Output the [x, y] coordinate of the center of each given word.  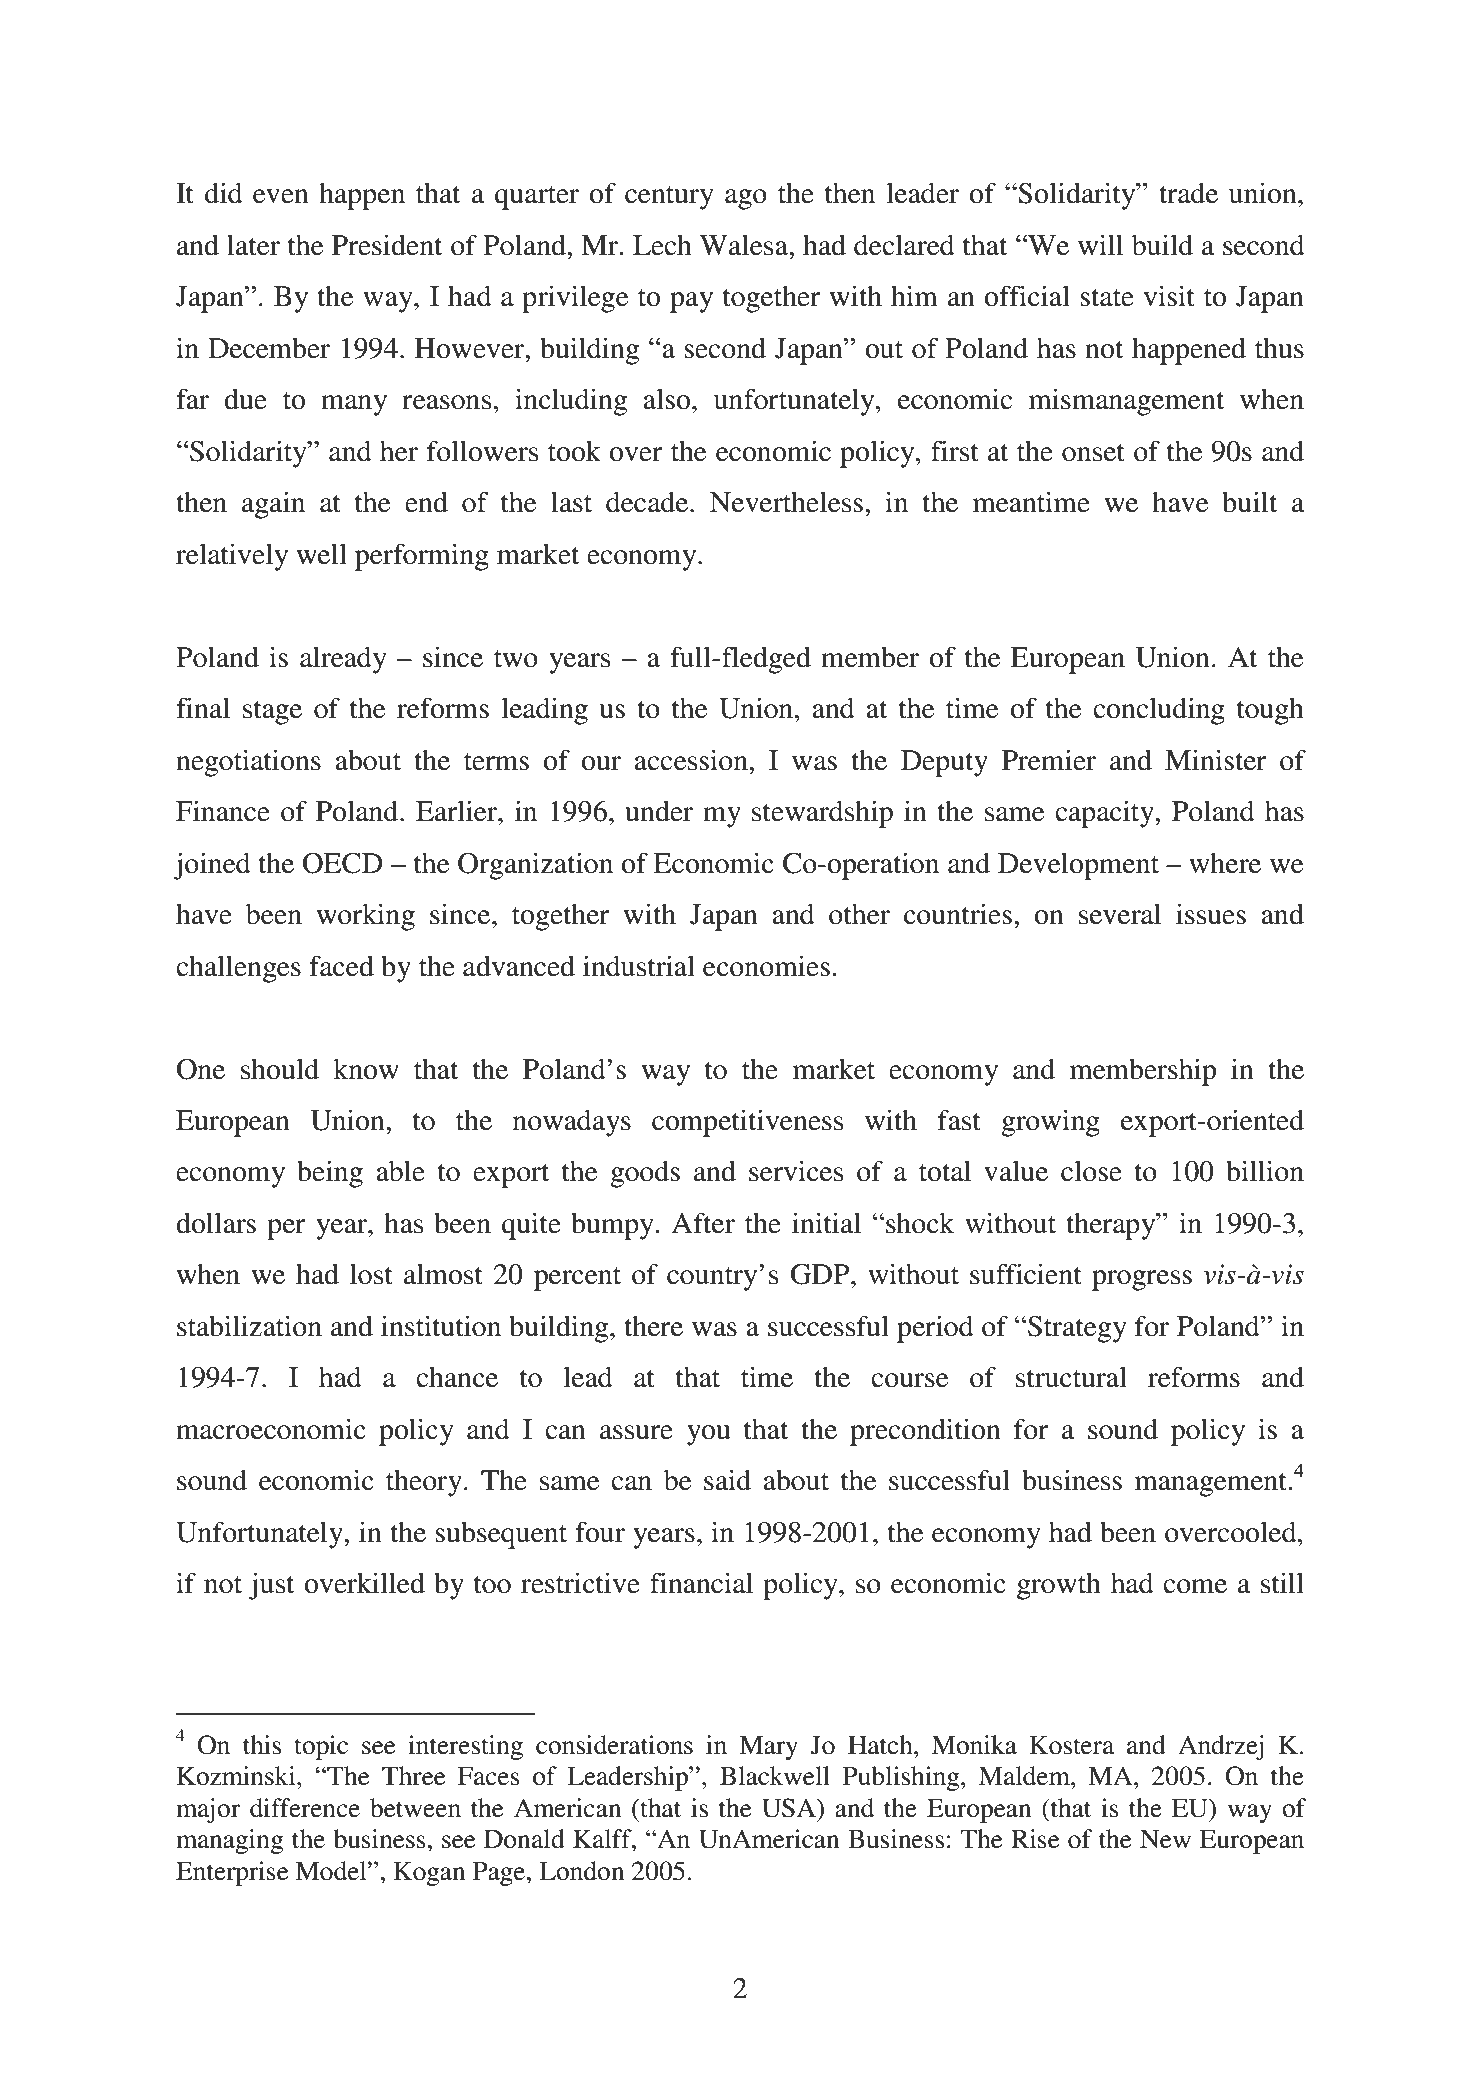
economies [766, 966]
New [1165, 1839]
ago [746, 199]
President [387, 245]
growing [1050, 1123]
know [366, 1069]
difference [305, 1808]
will [1100, 244]
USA [790, 1808]
